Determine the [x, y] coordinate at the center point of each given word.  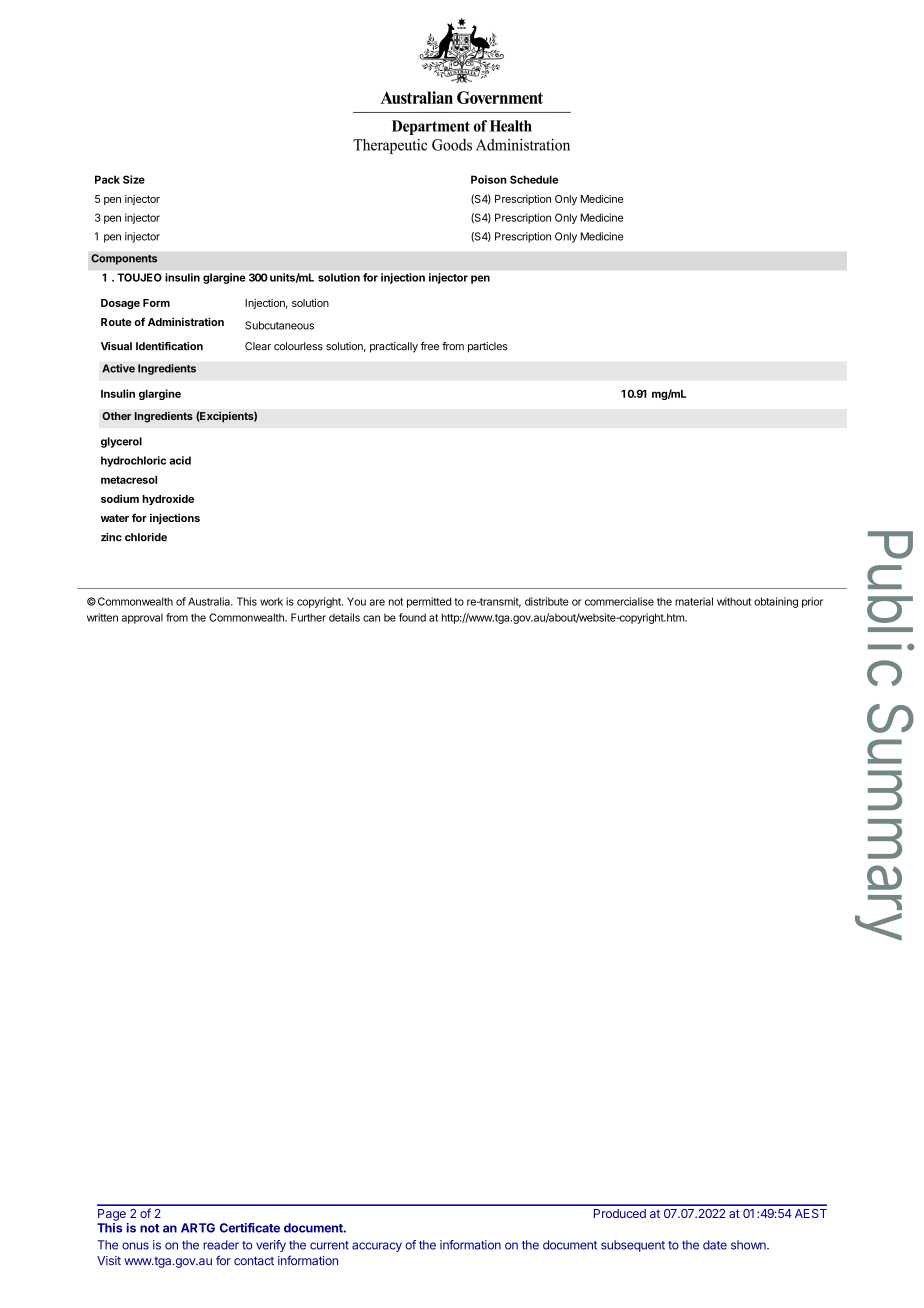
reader [221, 1245]
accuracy [377, 1247]
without [734, 601]
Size [134, 179]
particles [488, 347]
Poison [489, 179]
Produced [620, 1213]
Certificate [250, 1228]
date [715, 1245]
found [412, 617]
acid [180, 460]
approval [142, 618]
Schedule [534, 179]
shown [749, 1245]
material [694, 601]
